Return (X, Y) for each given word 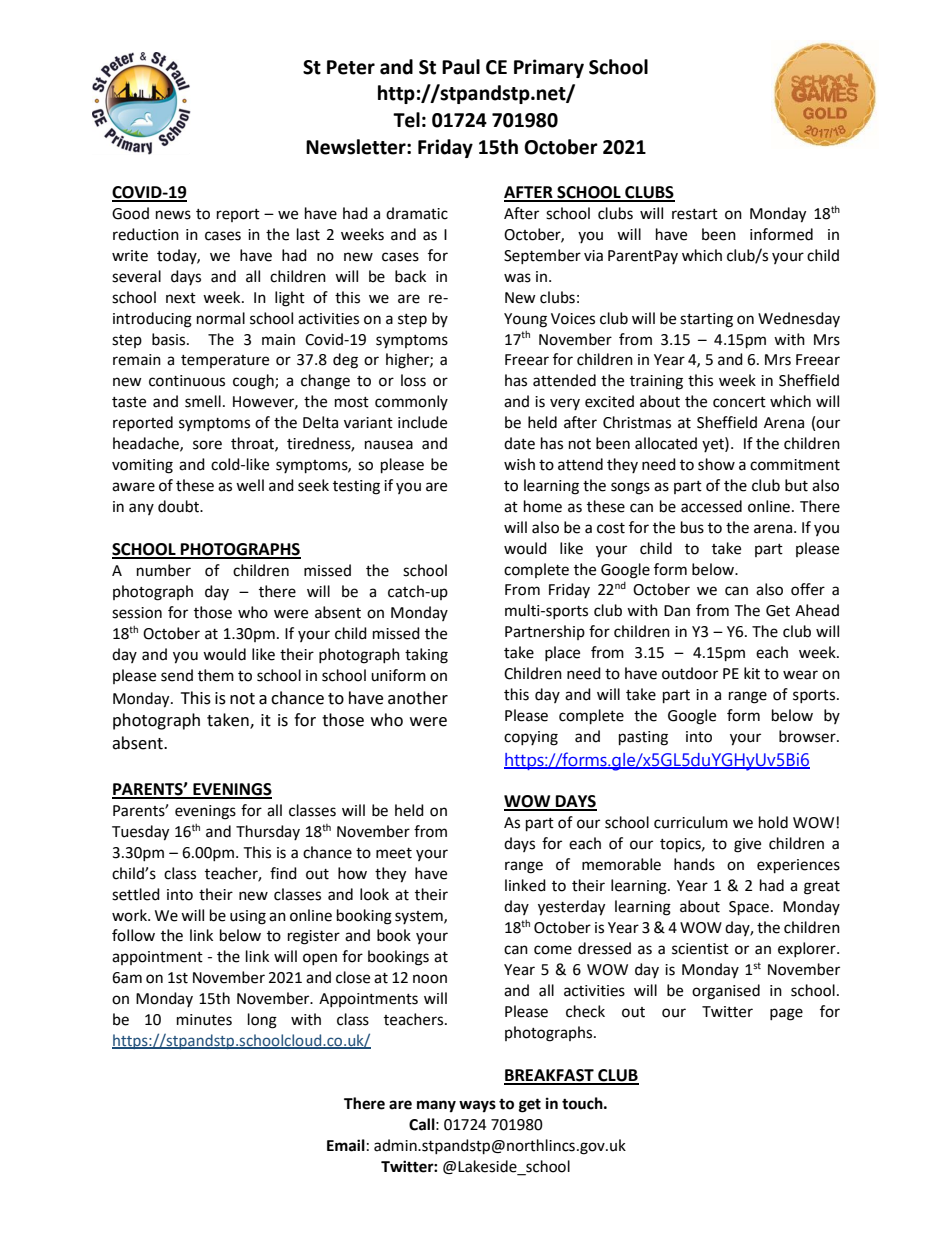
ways (477, 1106)
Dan (677, 611)
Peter (351, 67)
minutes (204, 1020)
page (786, 1014)
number (164, 570)
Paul (461, 67)
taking (426, 656)
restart (695, 214)
